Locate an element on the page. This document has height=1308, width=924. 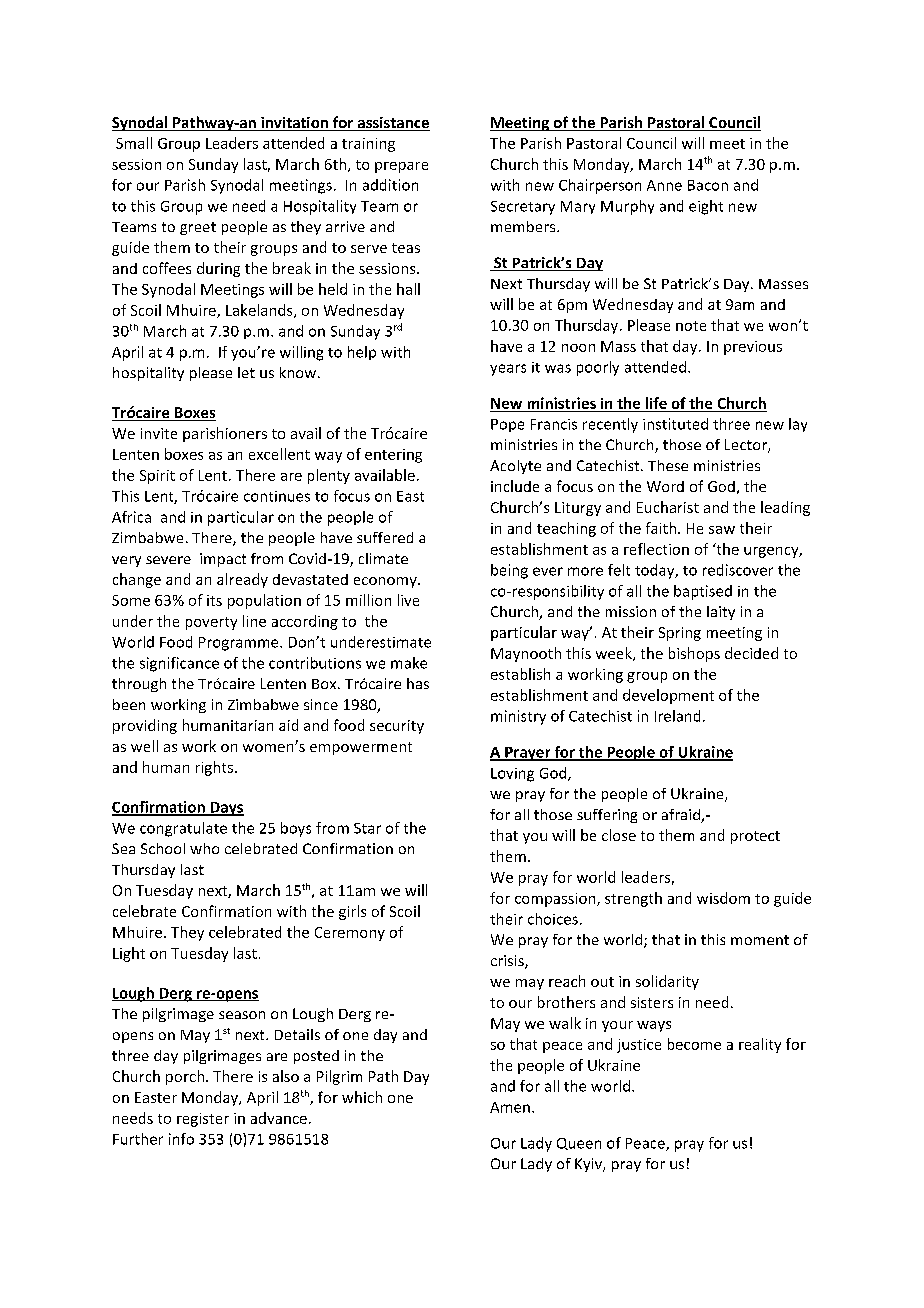
Loving is located at coordinates (512, 775).
